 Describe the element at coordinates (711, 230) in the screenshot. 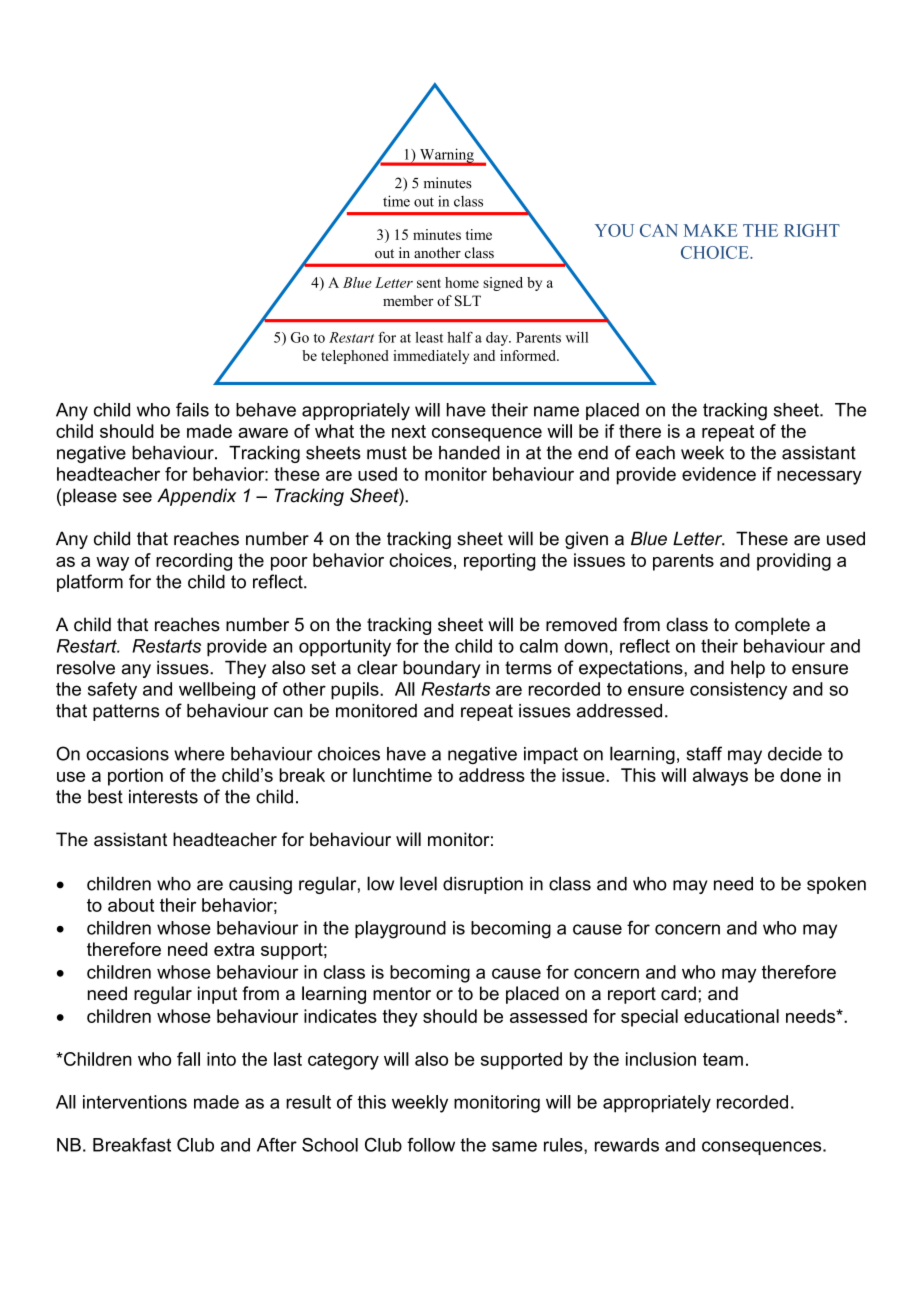

I see `MAKE` at that location.
